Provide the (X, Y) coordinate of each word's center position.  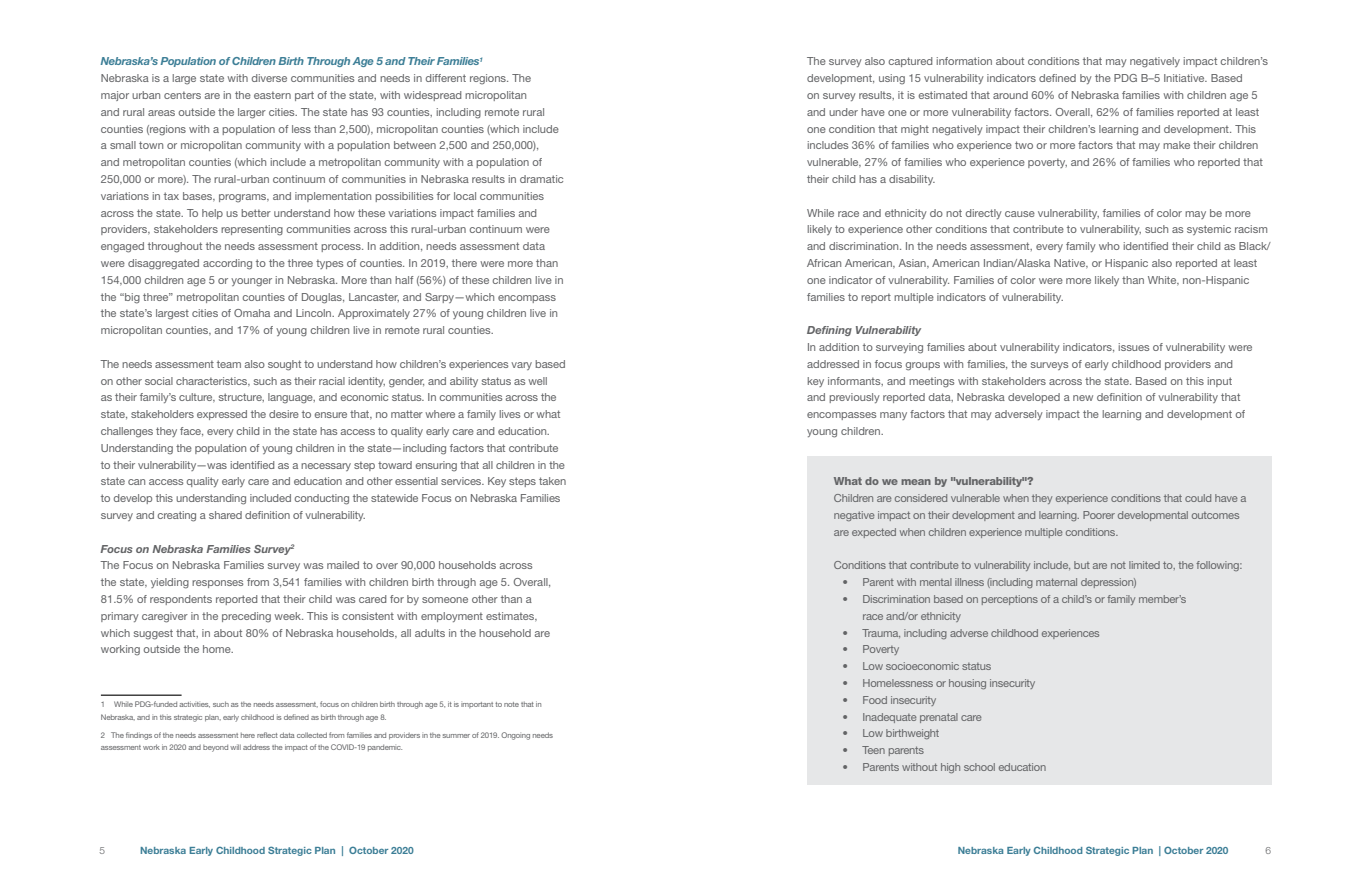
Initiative (1185, 78)
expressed (222, 415)
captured (910, 62)
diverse (269, 78)
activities (194, 704)
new (1083, 398)
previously (854, 398)
